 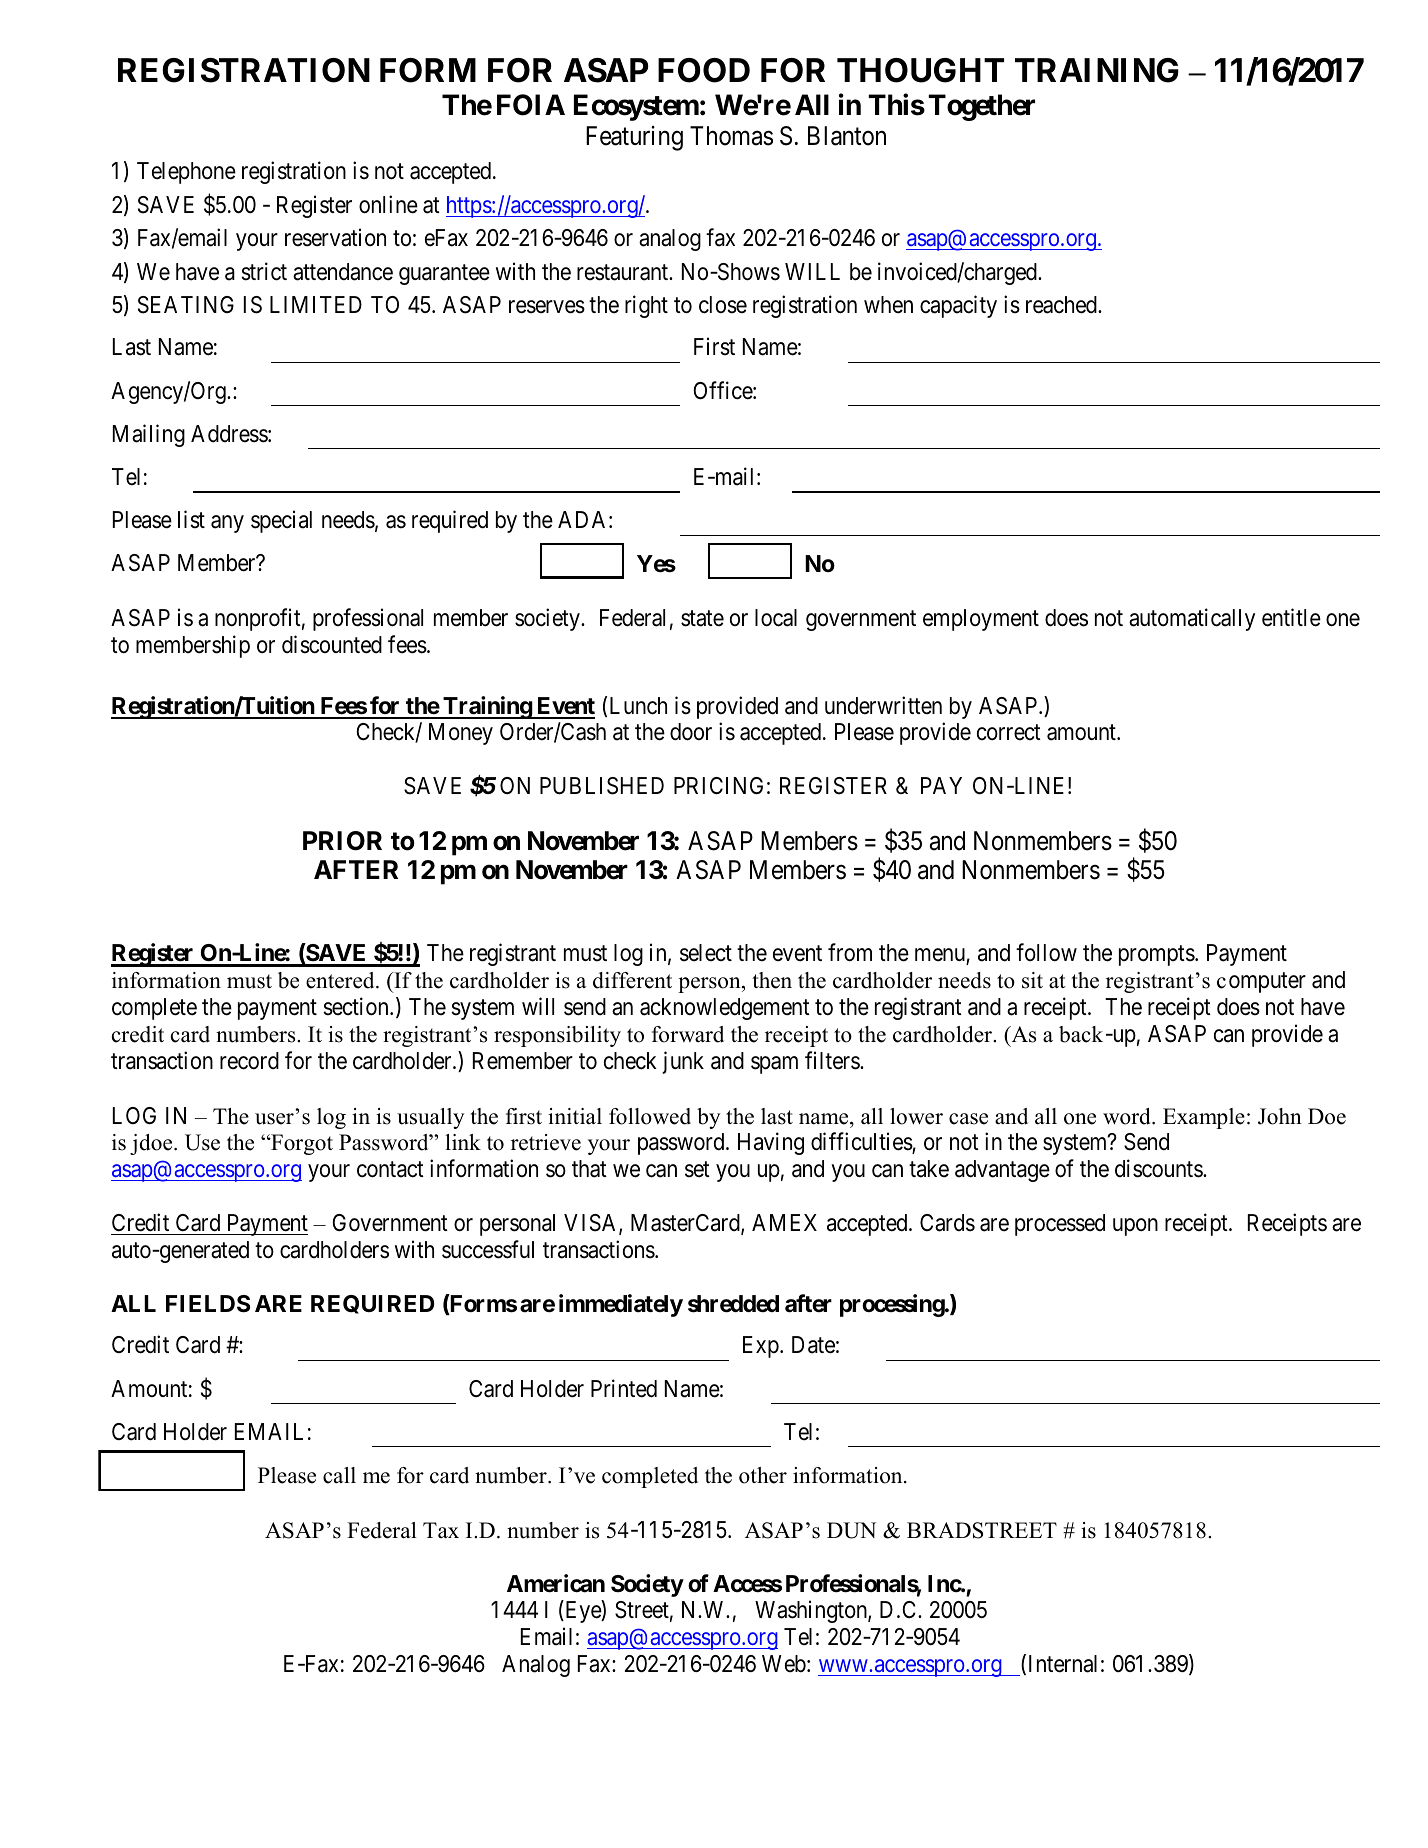 I want to click on discounted, so click(x=332, y=644).
